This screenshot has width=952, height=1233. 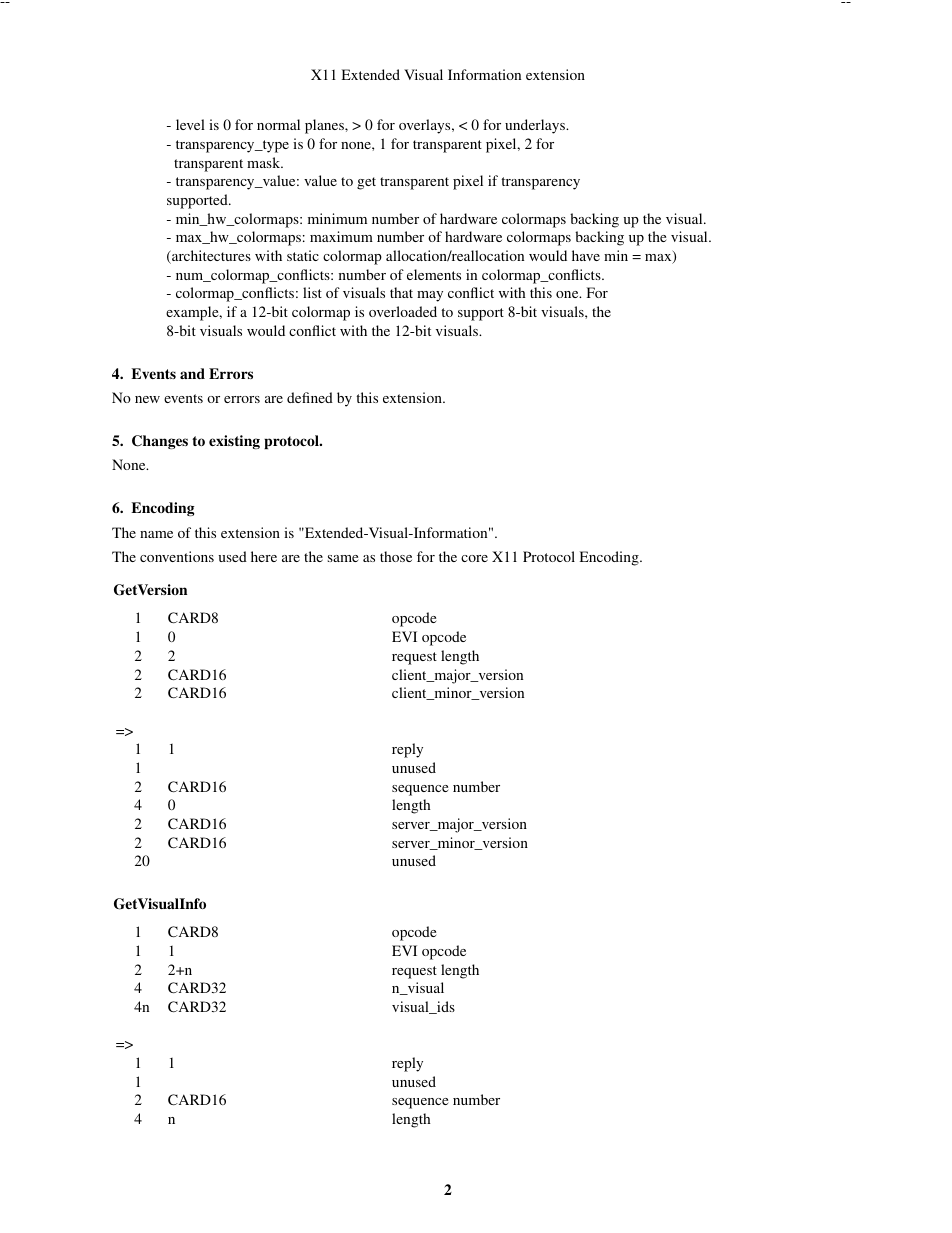 What do you see at coordinates (177, 556) in the screenshot?
I see `conventions` at bounding box center [177, 556].
